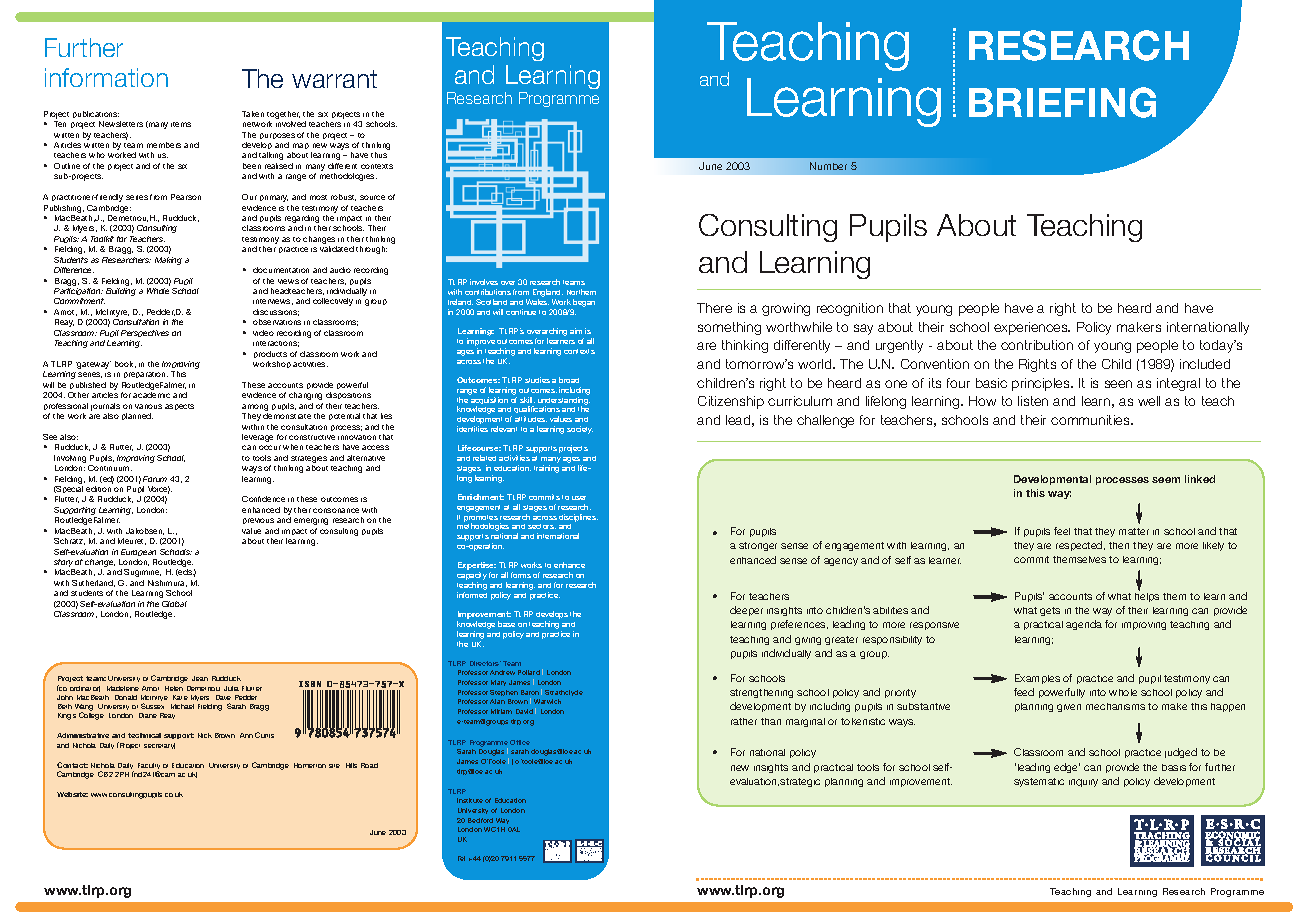 Image resolution: width=1308 pixels, height=924 pixels. I want to click on seem, so click(1166, 480).
